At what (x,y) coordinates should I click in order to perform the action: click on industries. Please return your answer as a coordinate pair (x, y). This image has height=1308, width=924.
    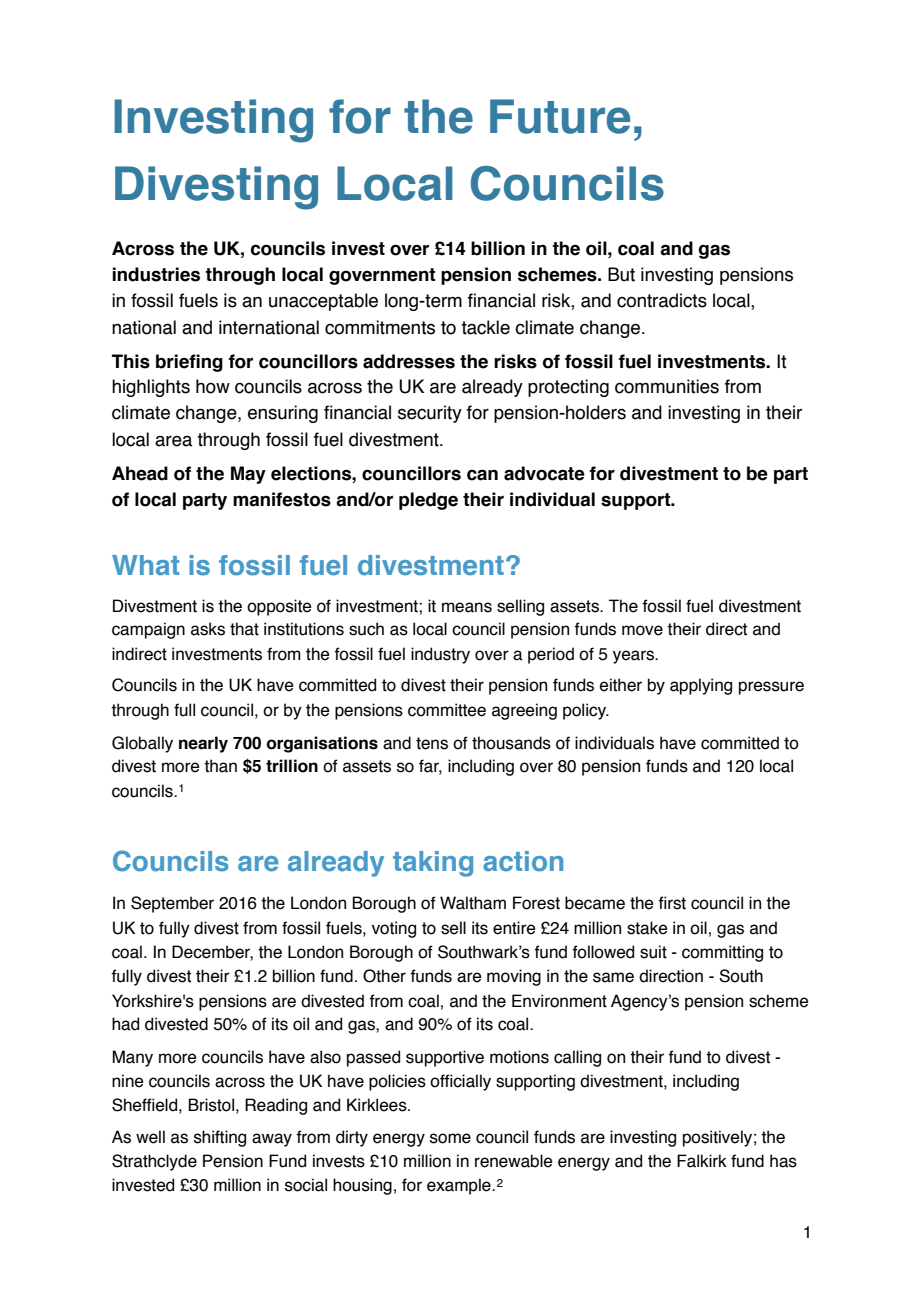
    Looking at the image, I should click on (156, 274).
